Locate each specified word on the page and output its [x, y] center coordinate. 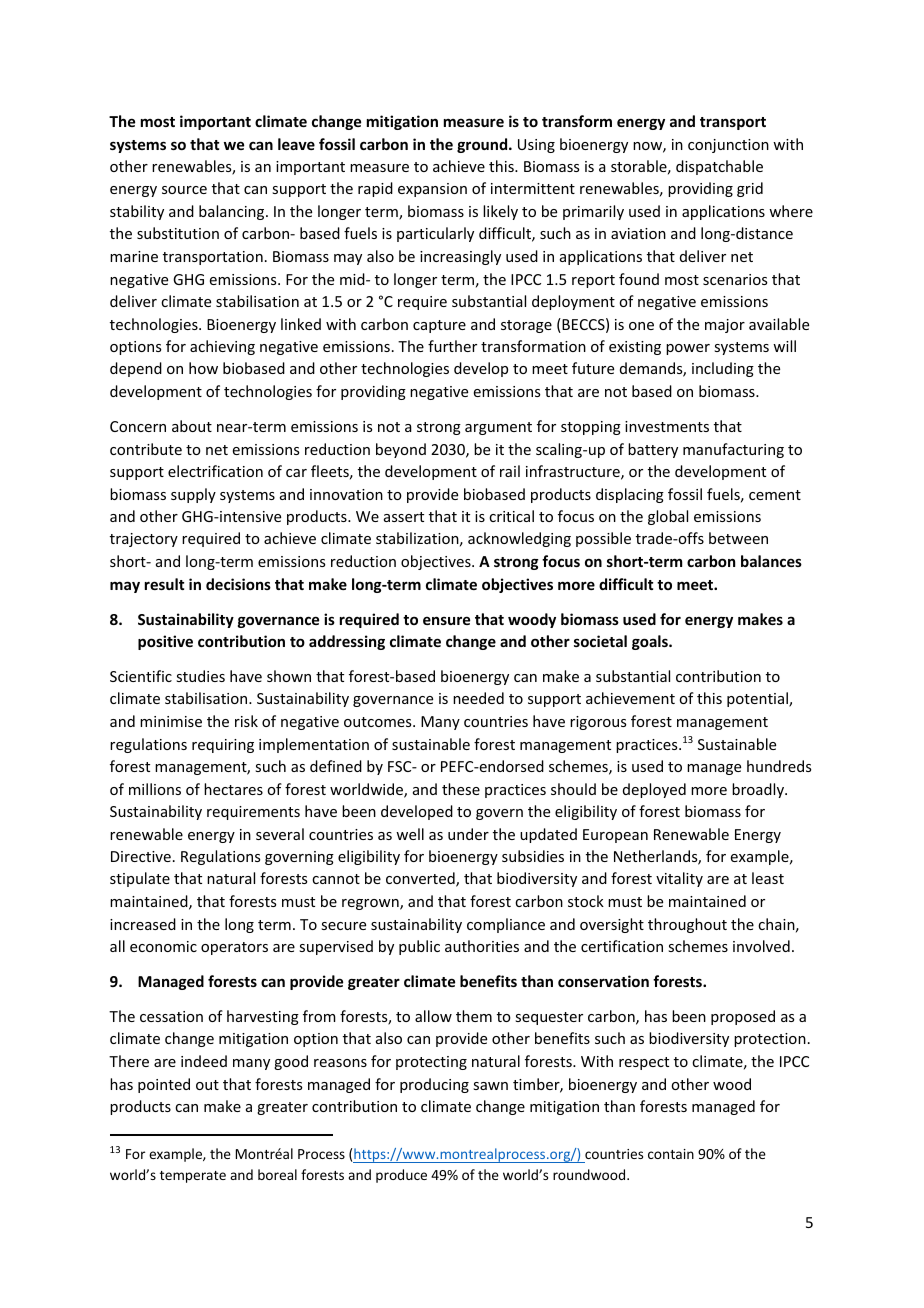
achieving [222, 347]
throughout [687, 925]
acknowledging [519, 539]
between [738, 538]
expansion [432, 190]
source [184, 190]
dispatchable [719, 167]
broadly [759, 790]
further [452, 346]
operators [234, 948]
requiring [223, 746]
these [461, 789]
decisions [238, 584]
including [723, 369]
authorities [482, 946]
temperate [193, 1177]
